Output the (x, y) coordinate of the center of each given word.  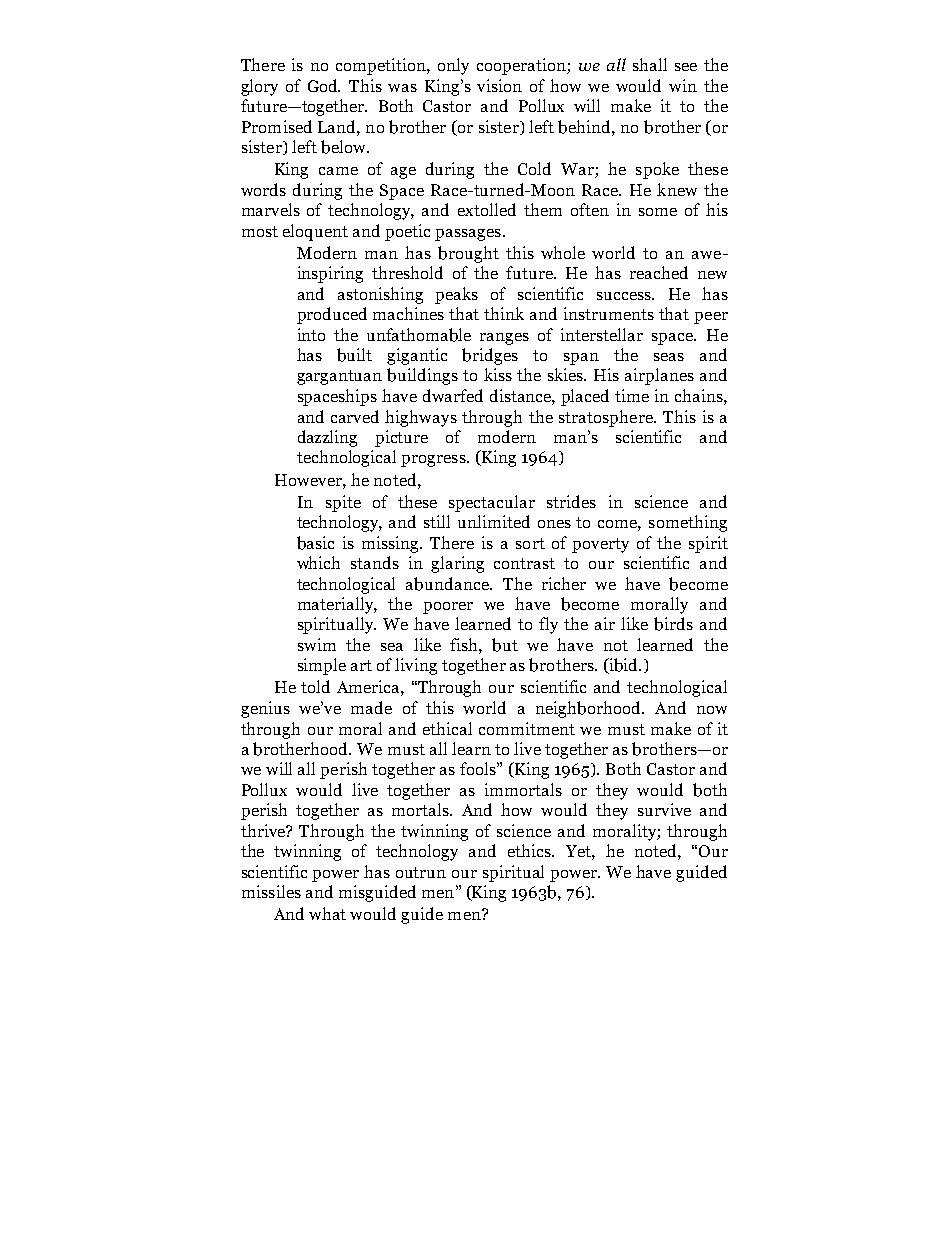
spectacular (492, 503)
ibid (624, 666)
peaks (456, 295)
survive (664, 809)
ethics (531, 850)
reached (659, 272)
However (309, 480)
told (315, 686)
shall (650, 64)
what (327, 913)
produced (332, 315)
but (505, 645)
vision (499, 85)
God (324, 85)
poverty (600, 545)
